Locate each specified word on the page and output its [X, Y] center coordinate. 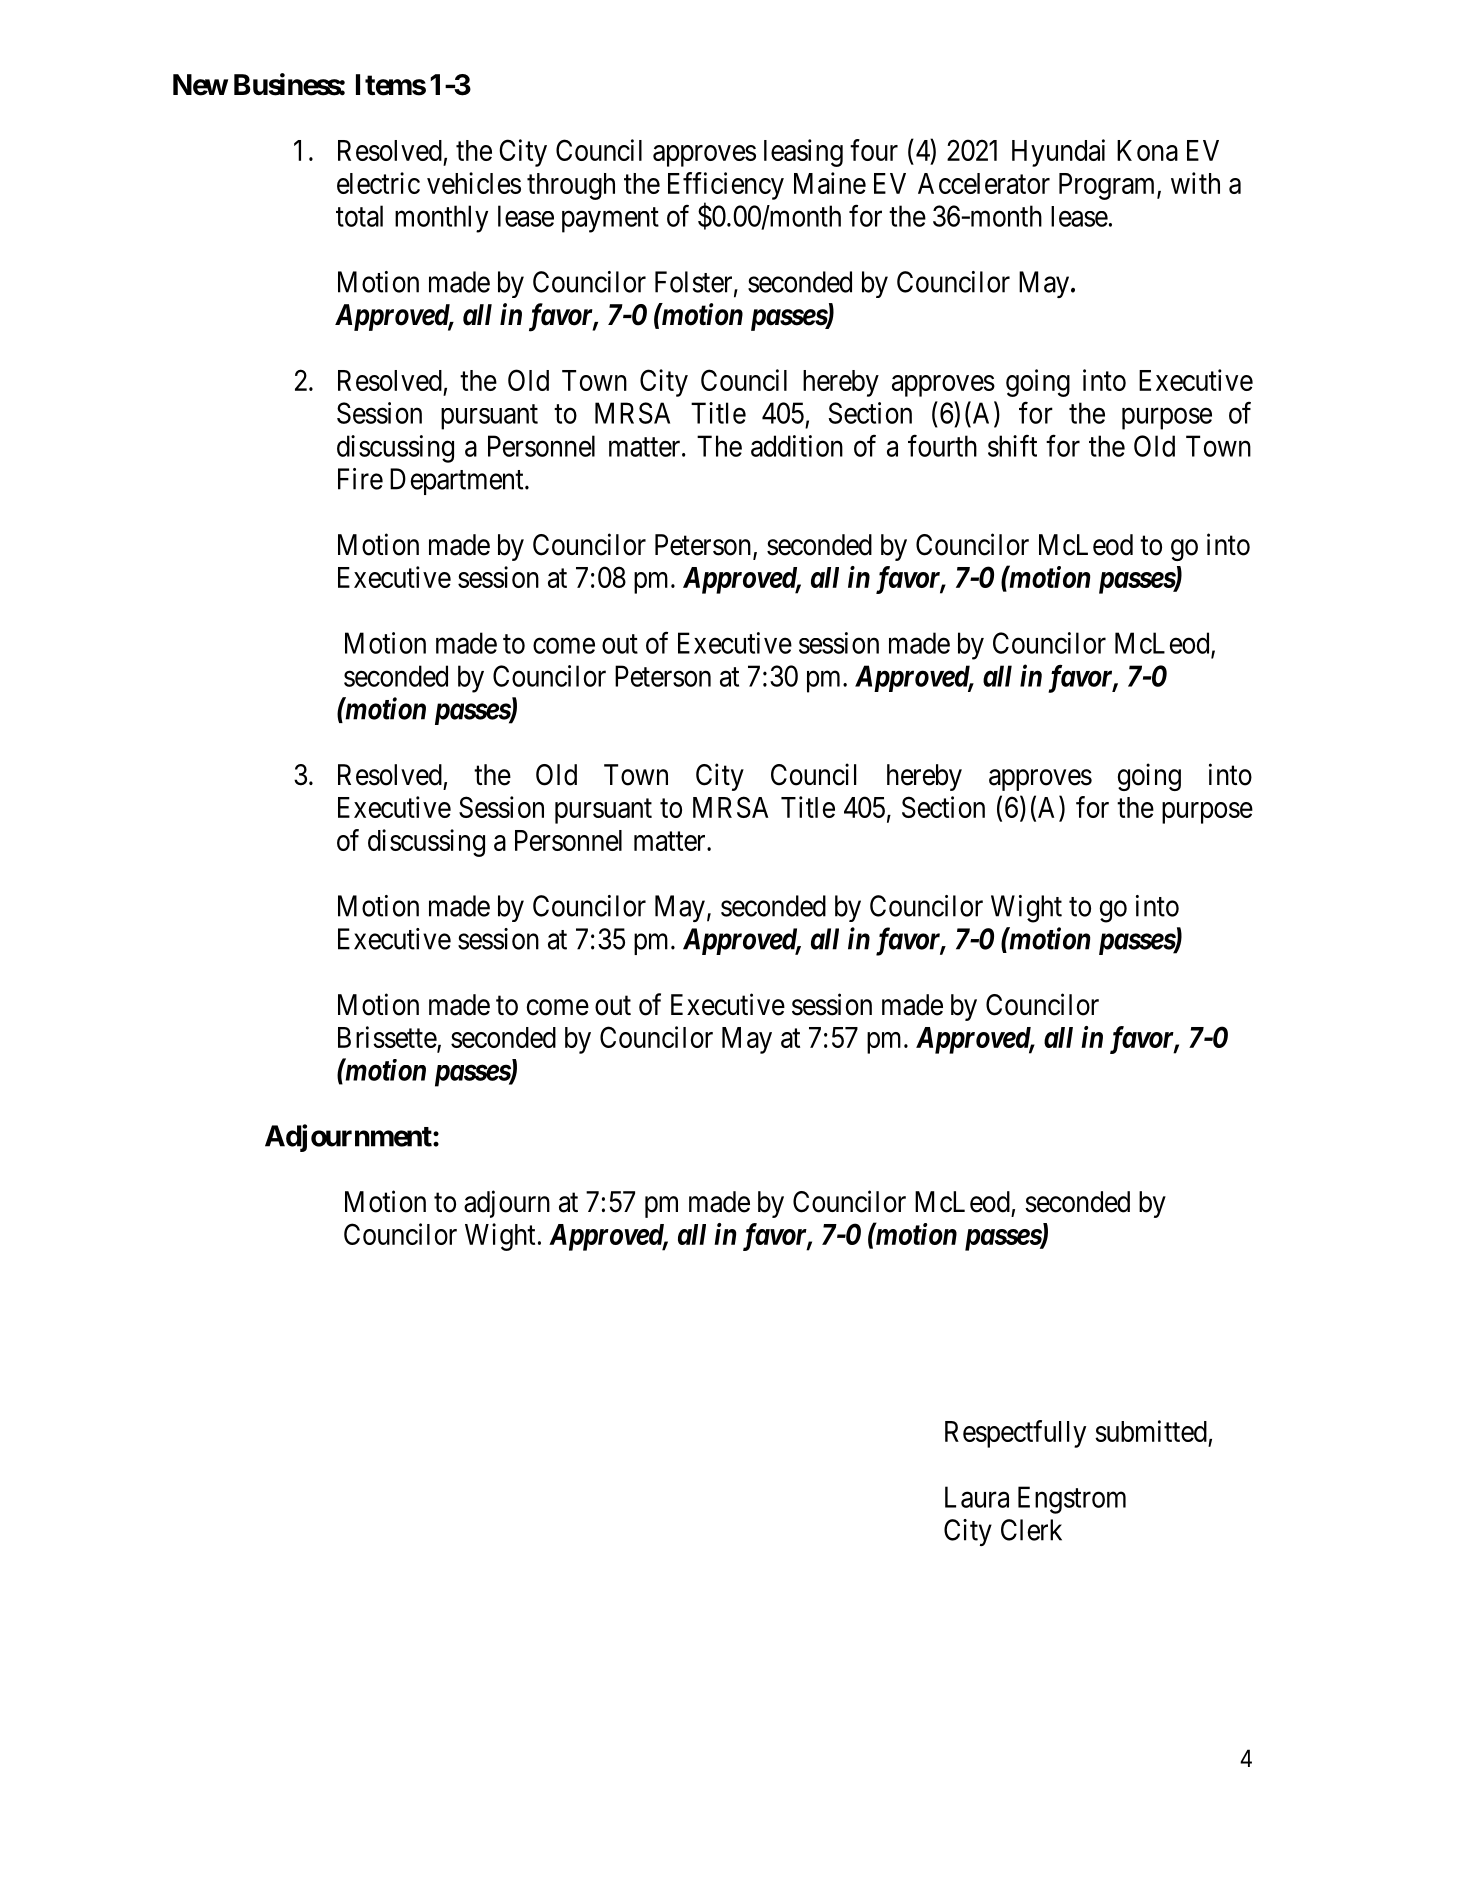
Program [1108, 186]
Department [458, 481]
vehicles [474, 183]
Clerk [1031, 1530]
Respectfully [1015, 1434]
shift [1012, 446]
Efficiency [726, 186]
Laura [977, 1497]
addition [797, 446]
